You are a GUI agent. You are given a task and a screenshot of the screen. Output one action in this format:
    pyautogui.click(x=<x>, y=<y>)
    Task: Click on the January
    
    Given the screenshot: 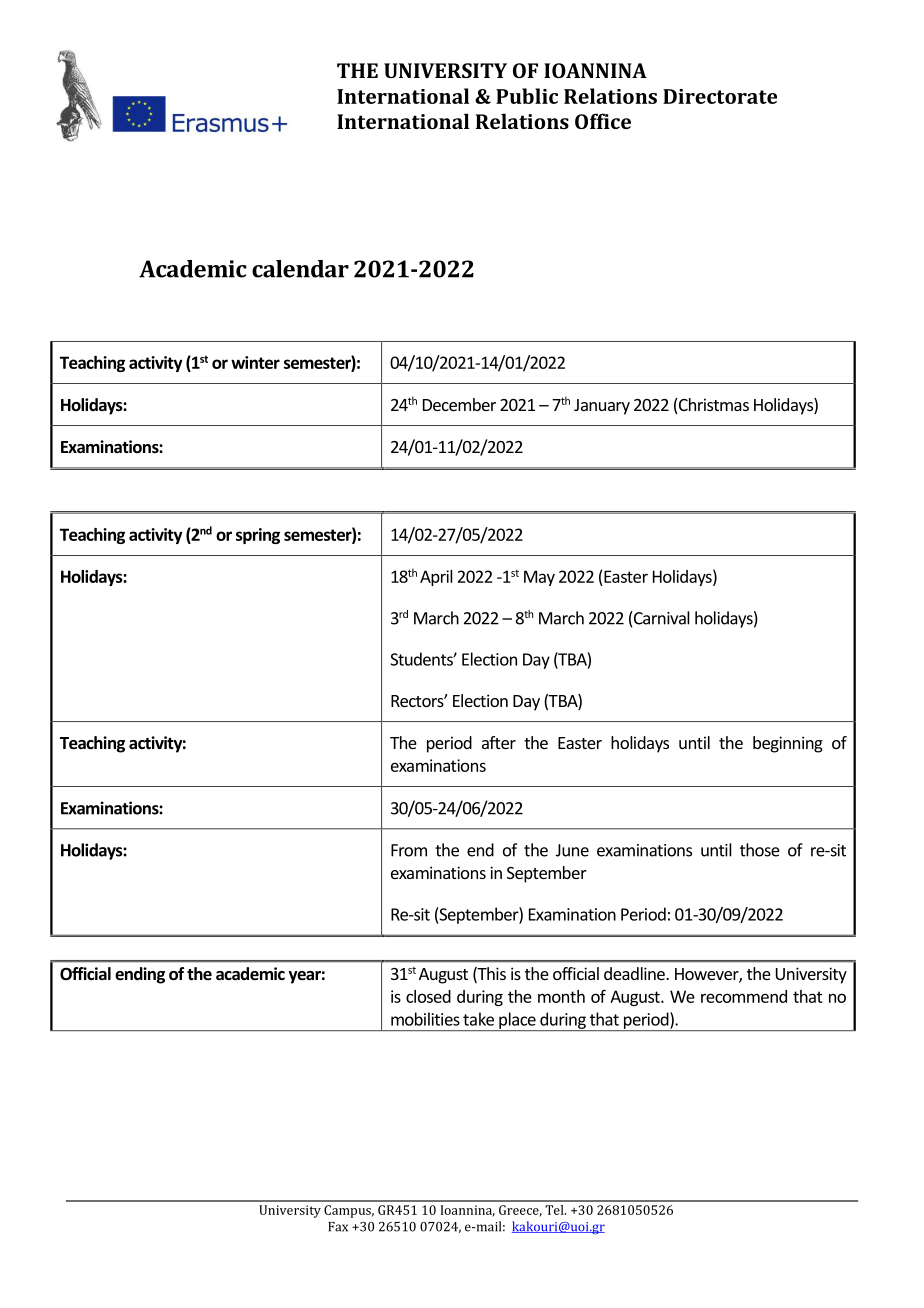 What is the action you would take?
    pyautogui.click(x=602, y=407)
